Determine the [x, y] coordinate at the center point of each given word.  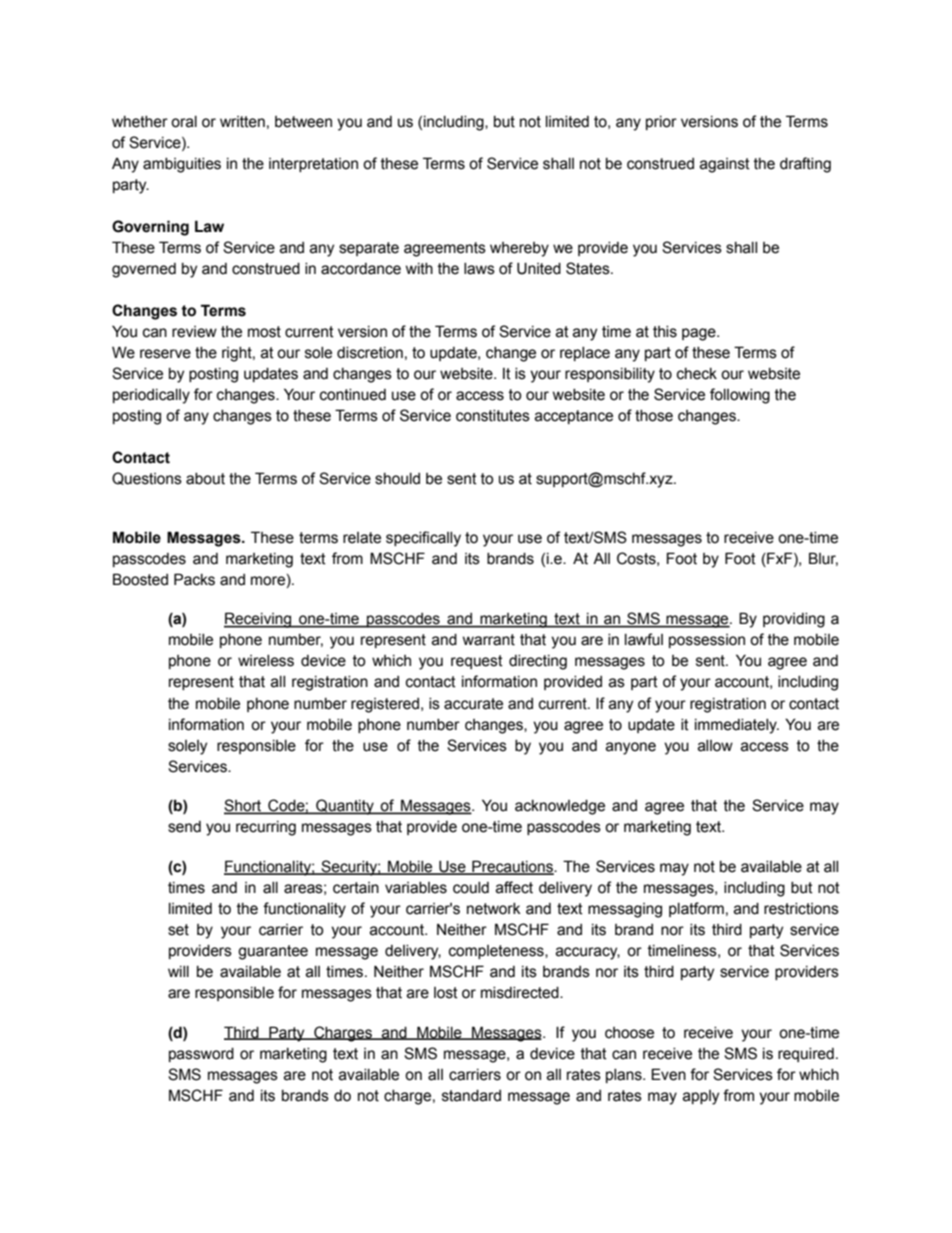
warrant [489, 640]
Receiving [259, 620]
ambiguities [182, 165]
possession [707, 641]
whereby [519, 249]
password [201, 1055]
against [725, 165]
